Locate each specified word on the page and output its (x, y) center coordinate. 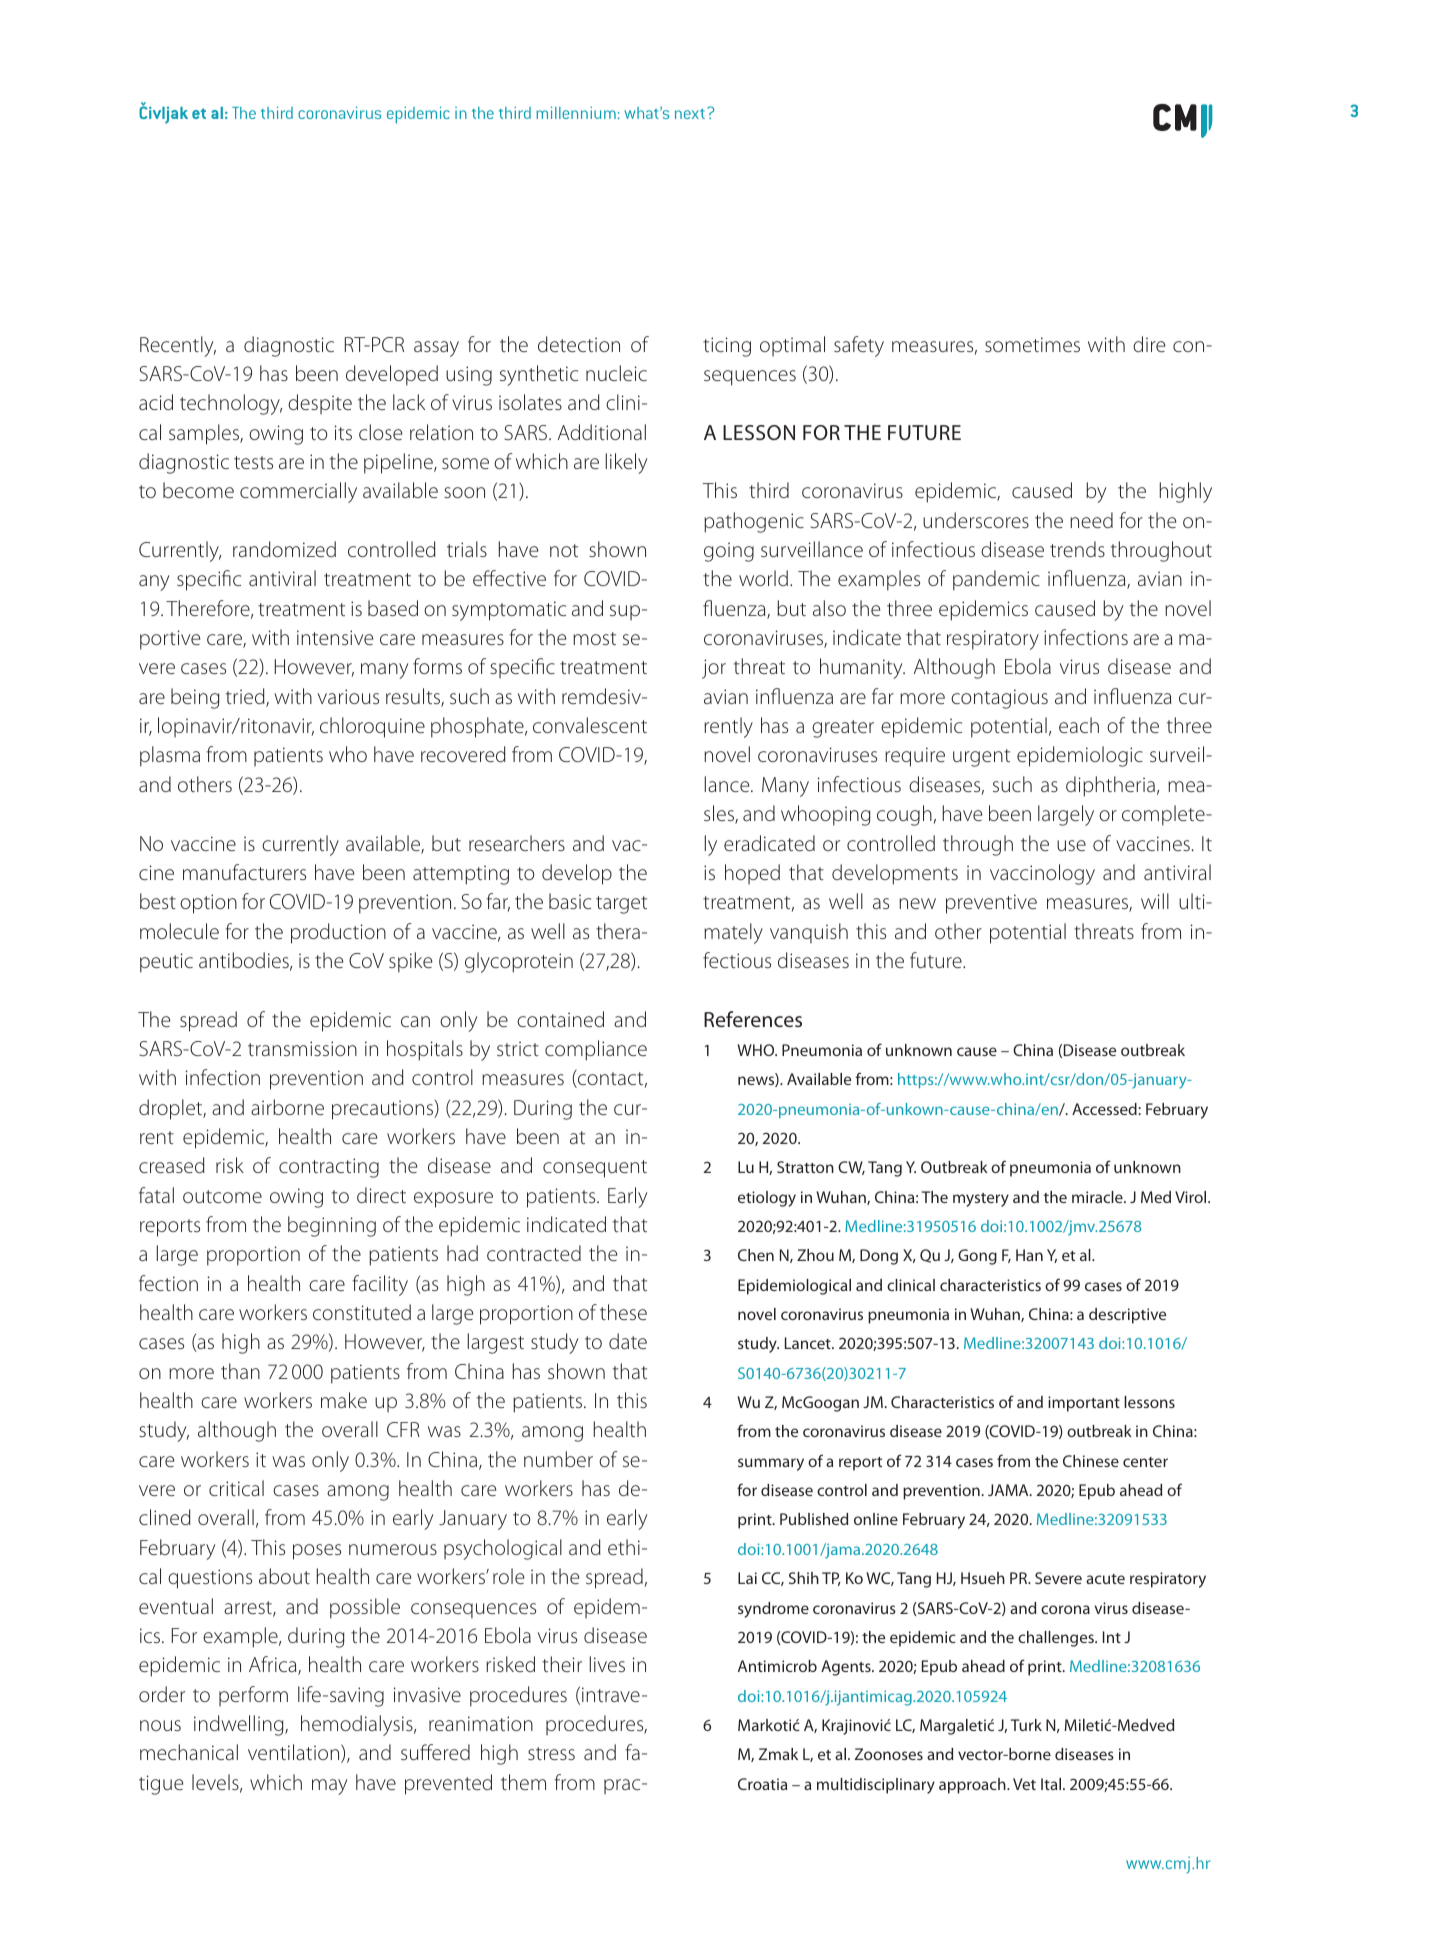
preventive (991, 904)
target (621, 905)
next (690, 113)
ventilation (295, 1753)
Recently (178, 346)
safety (859, 346)
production (338, 933)
